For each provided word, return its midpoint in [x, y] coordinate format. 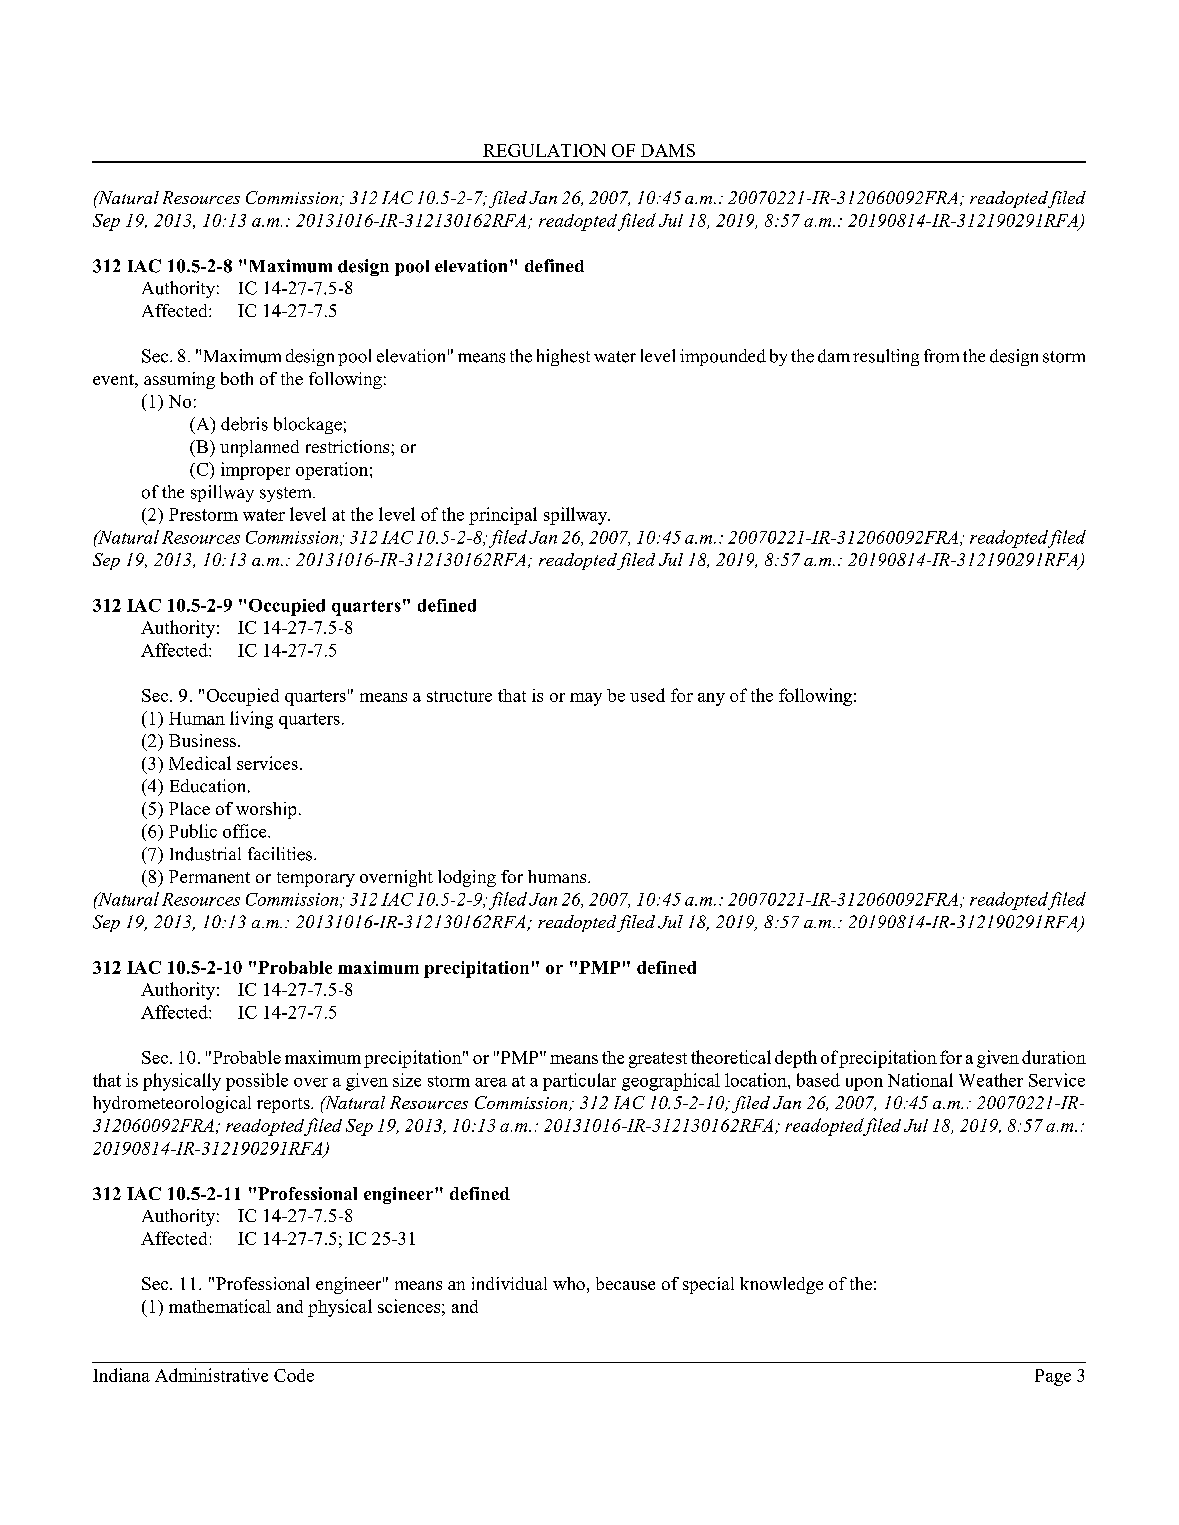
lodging [467, 878]
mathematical [220, 1306]
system [287, 494]
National [920, 1080]
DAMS [668, 150]
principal [503, 516]
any [711, 699]
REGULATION [544, 150]
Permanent [209, 876]
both [237, 378]
